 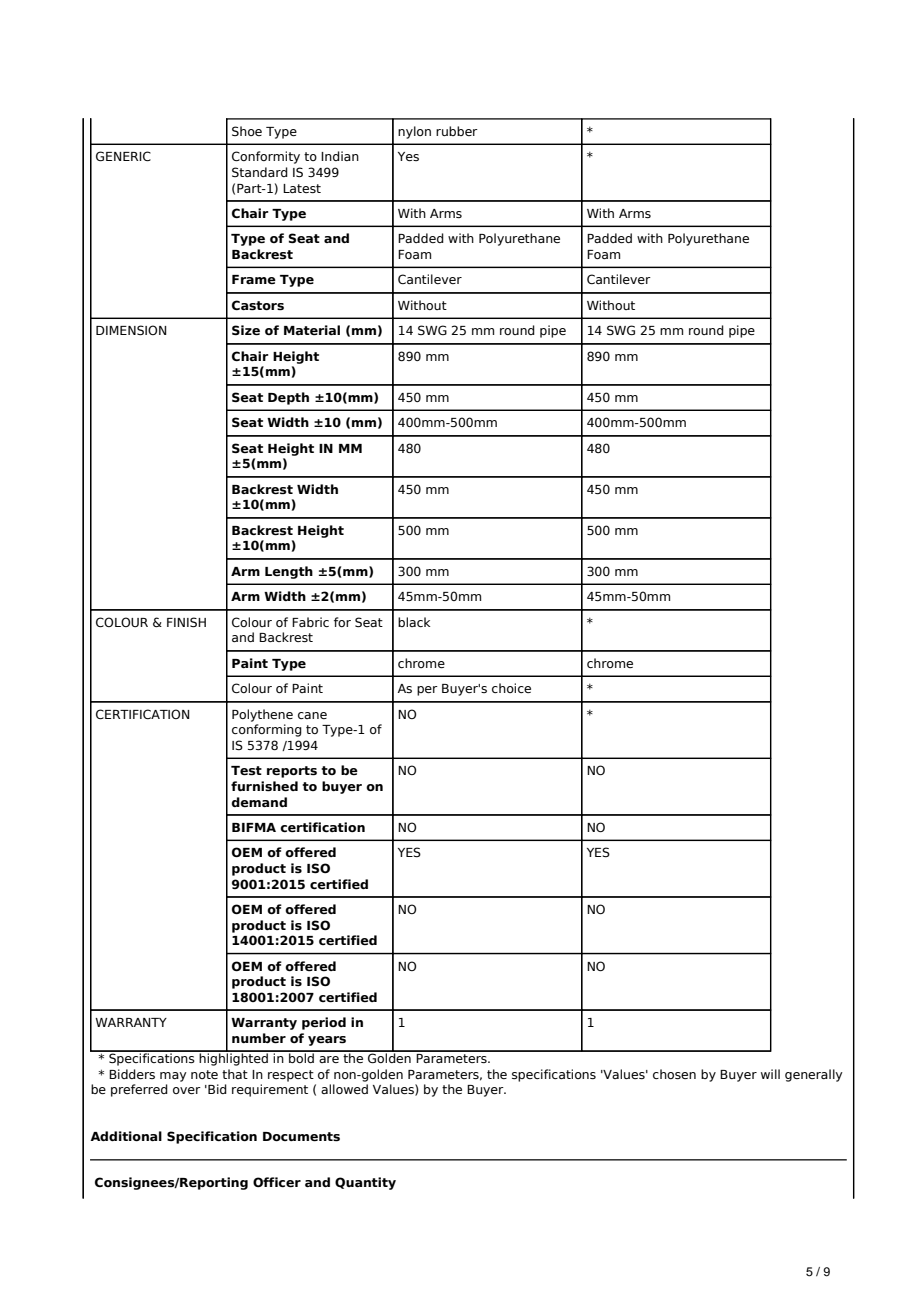 What do you see at coordinates (289, 572) in the page?
I see `Length` at bounding box center [289, 572].
